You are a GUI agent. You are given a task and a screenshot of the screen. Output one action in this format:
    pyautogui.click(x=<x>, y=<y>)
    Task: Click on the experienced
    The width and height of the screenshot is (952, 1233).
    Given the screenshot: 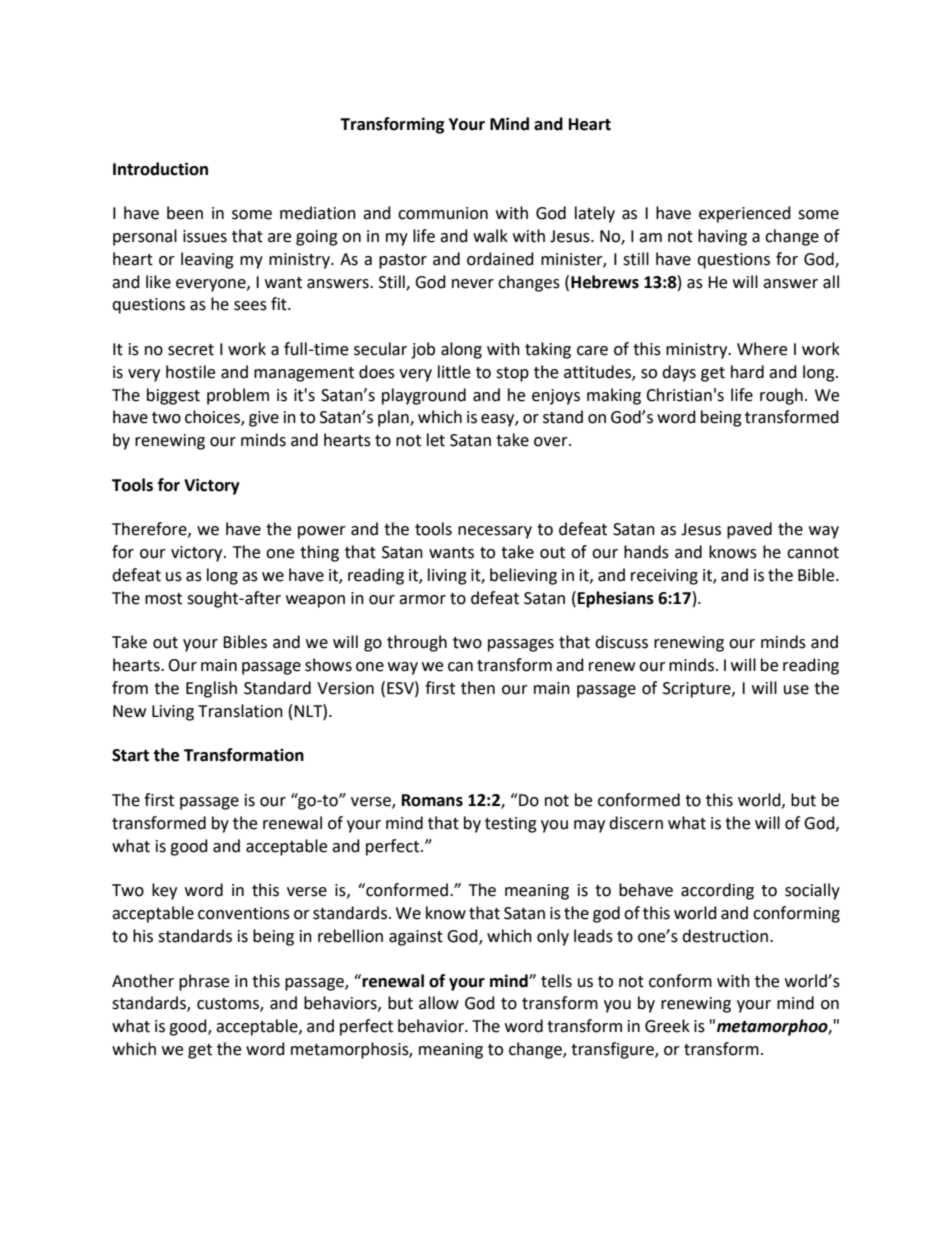 What is the action you would take?
    pyautogui.click(x=745, y=214)
